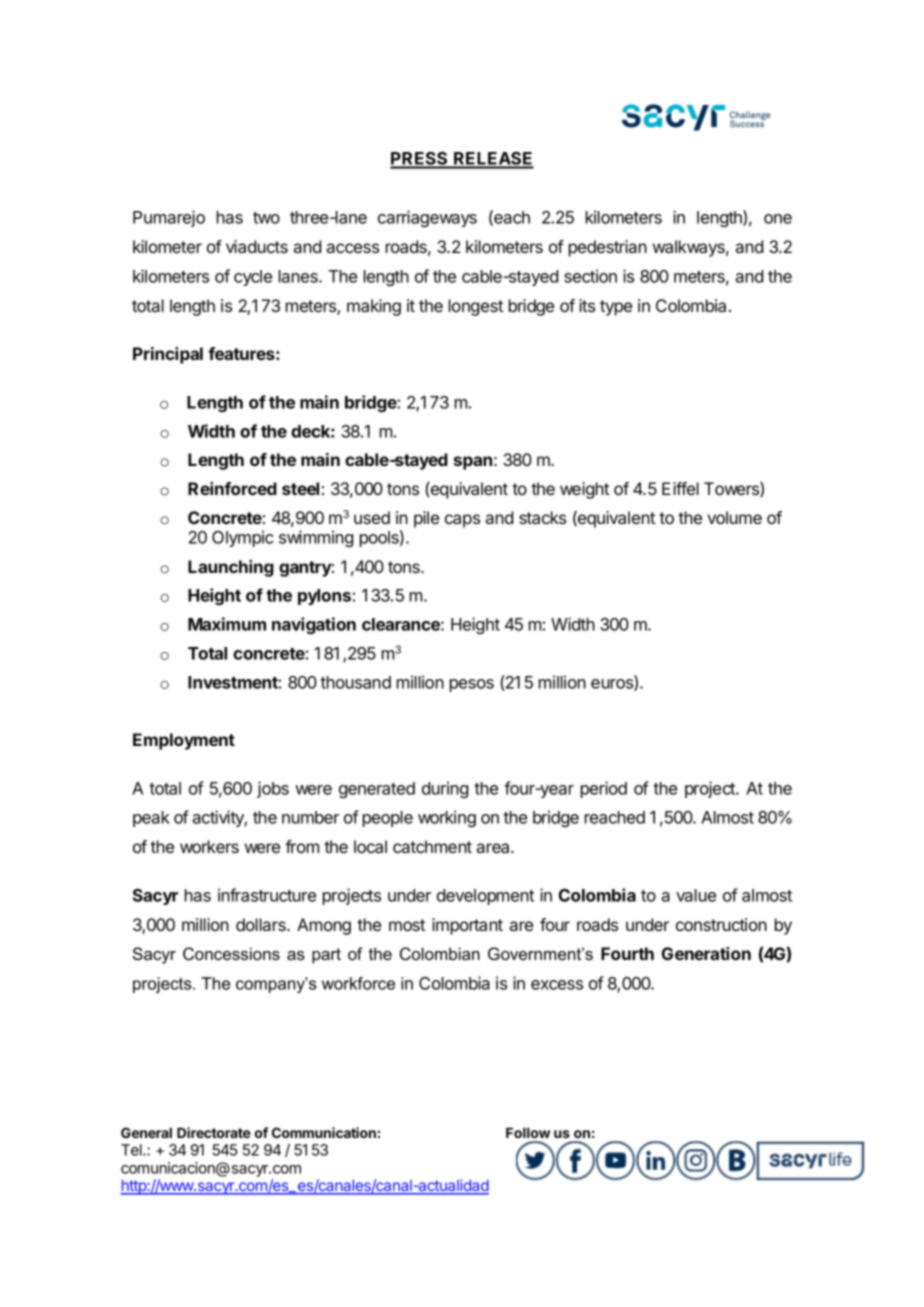 This page has width=924, height=1307. Describe the element at coordinates (696, 895) in the page. I see `value` at that location.
